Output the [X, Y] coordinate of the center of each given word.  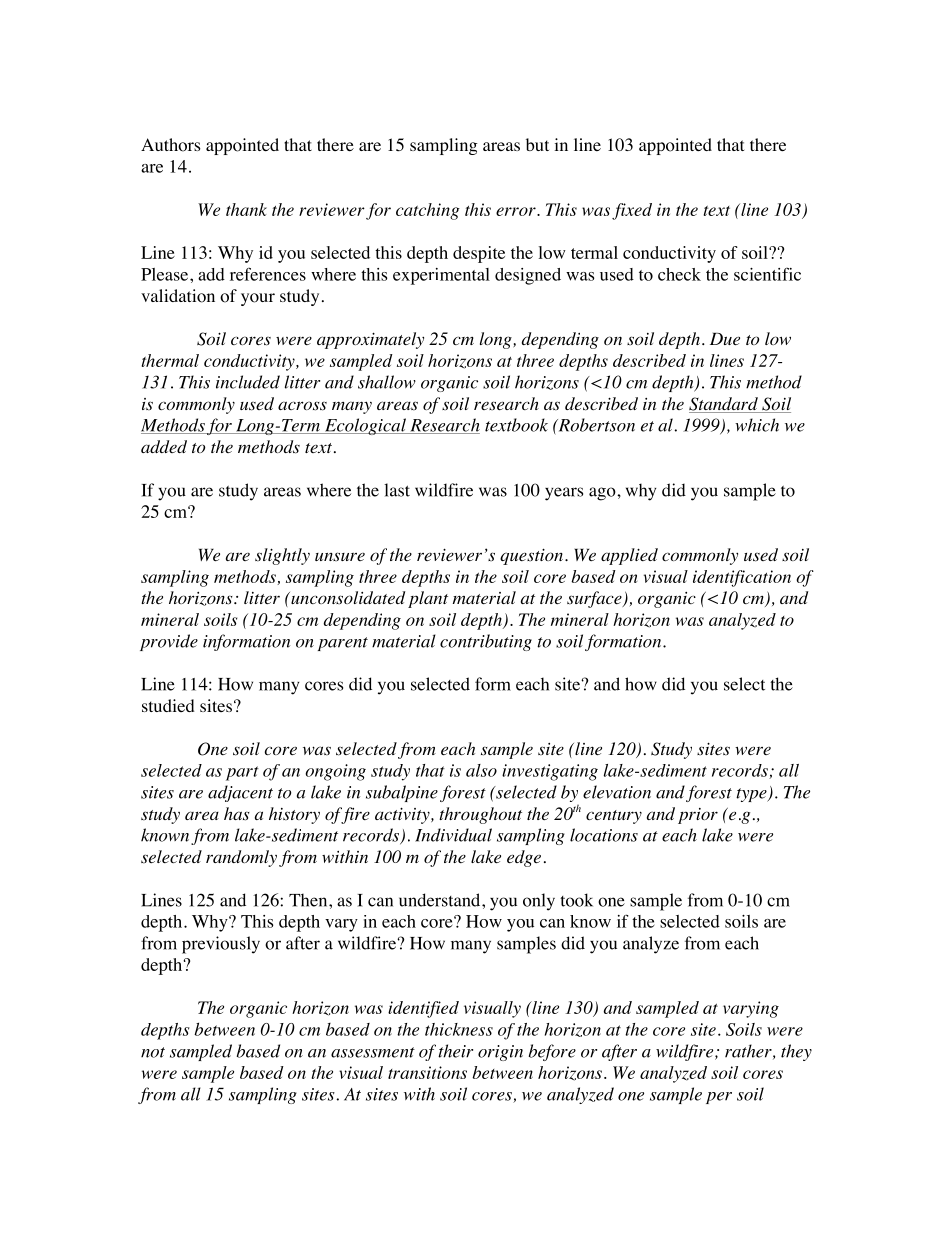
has [237, 814]
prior [698, 816]
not [153, 1052]
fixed [632, 211]
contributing [486, 642]
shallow [387, 382]
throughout [480, 815]
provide [169, 642]
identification [742, 578]
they [796, 1052]
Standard [724, 405]
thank [246, 209]
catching [428, 211]
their [455, 1051]
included [248, 382]
